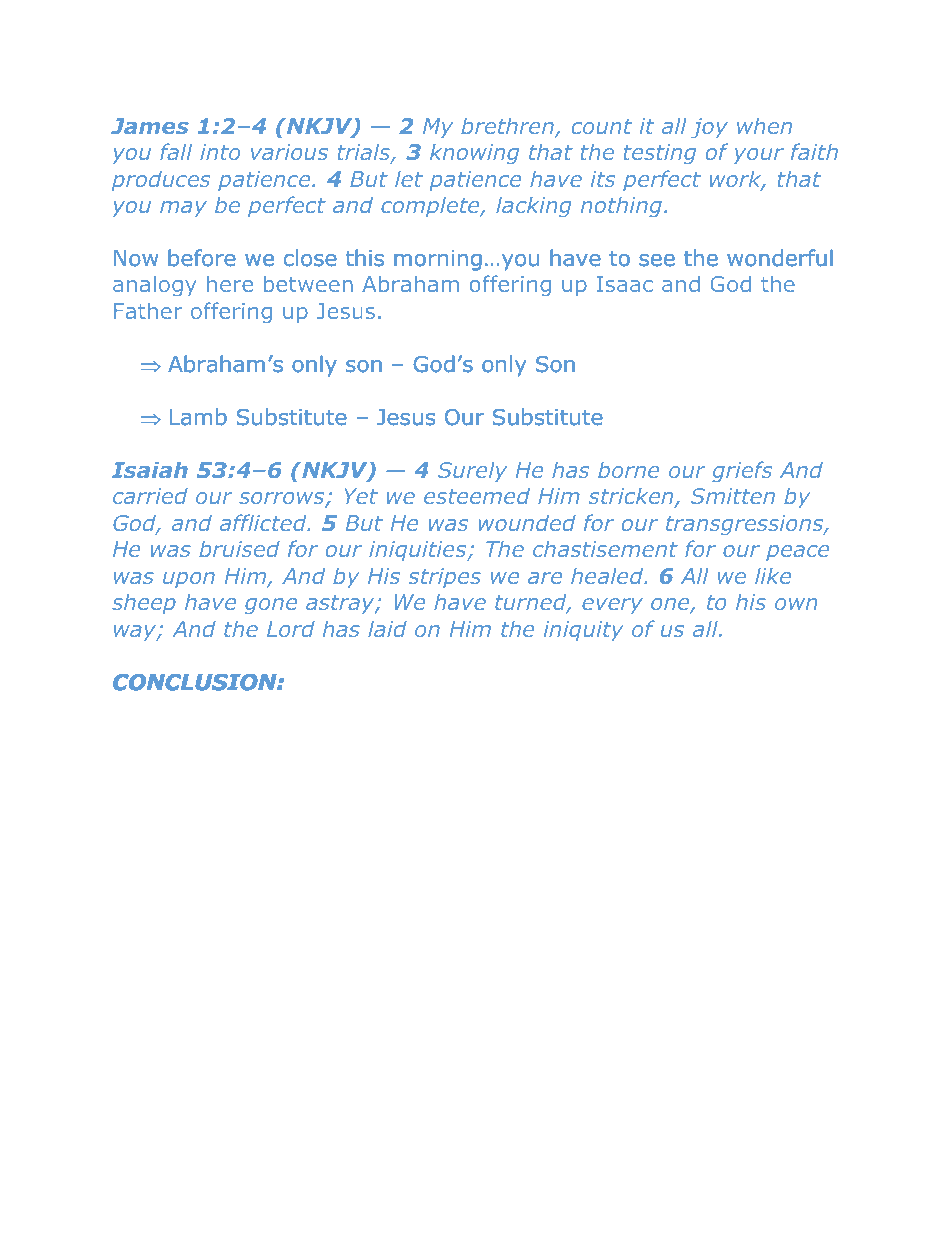 The width and height of the image is (952, 1233). I want to click on into, so click(220, 152).
